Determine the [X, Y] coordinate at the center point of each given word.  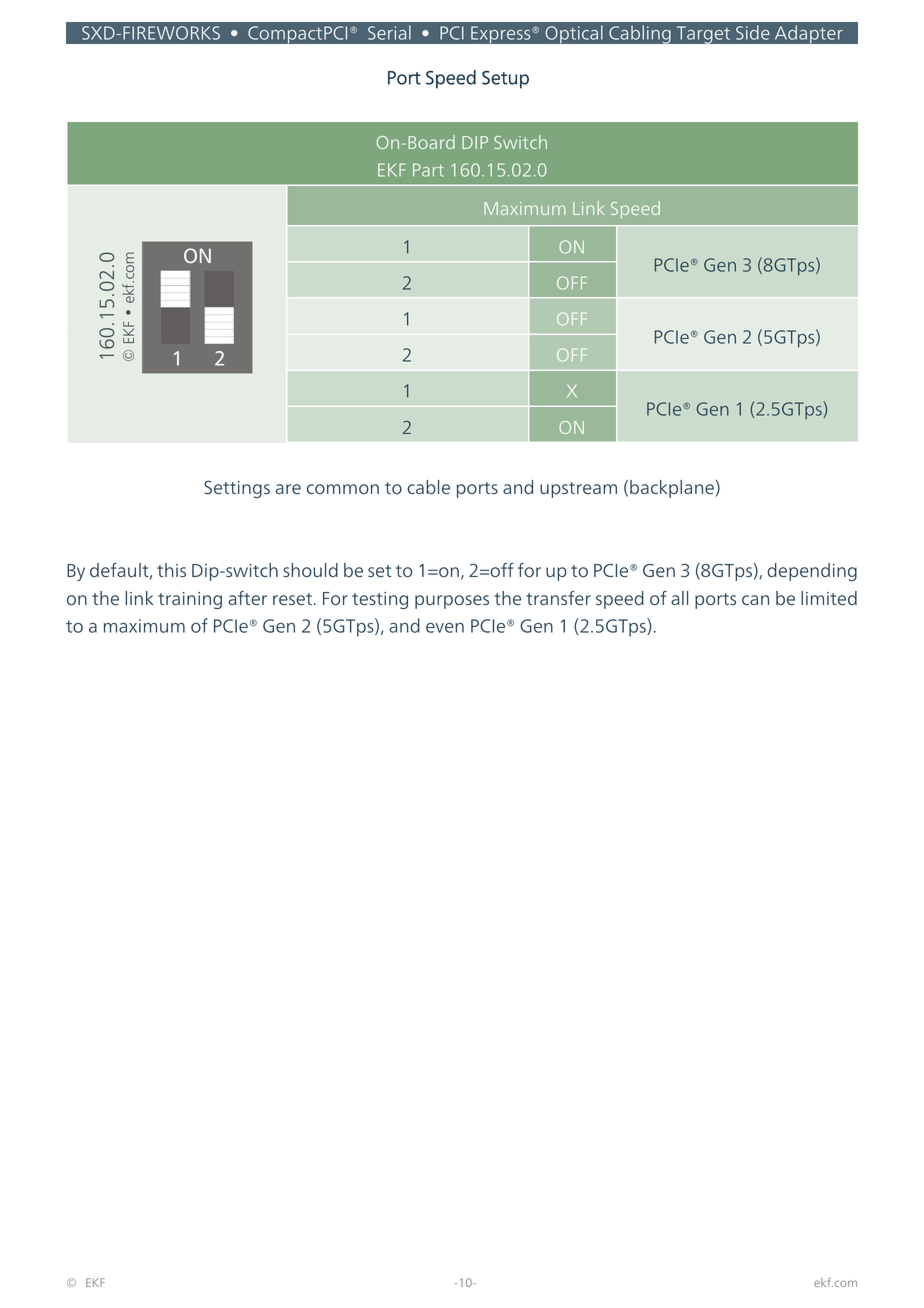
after [247, 598]
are [288, 489]
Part [428, 170]
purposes [452, 602]
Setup [505, 80]
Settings [237, 489]
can [755, 600]
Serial [389, 32]
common [343, 489]
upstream [578, 490]
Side [752, 32]
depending [812, 572]
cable [428, 487]
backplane [672, 489]
